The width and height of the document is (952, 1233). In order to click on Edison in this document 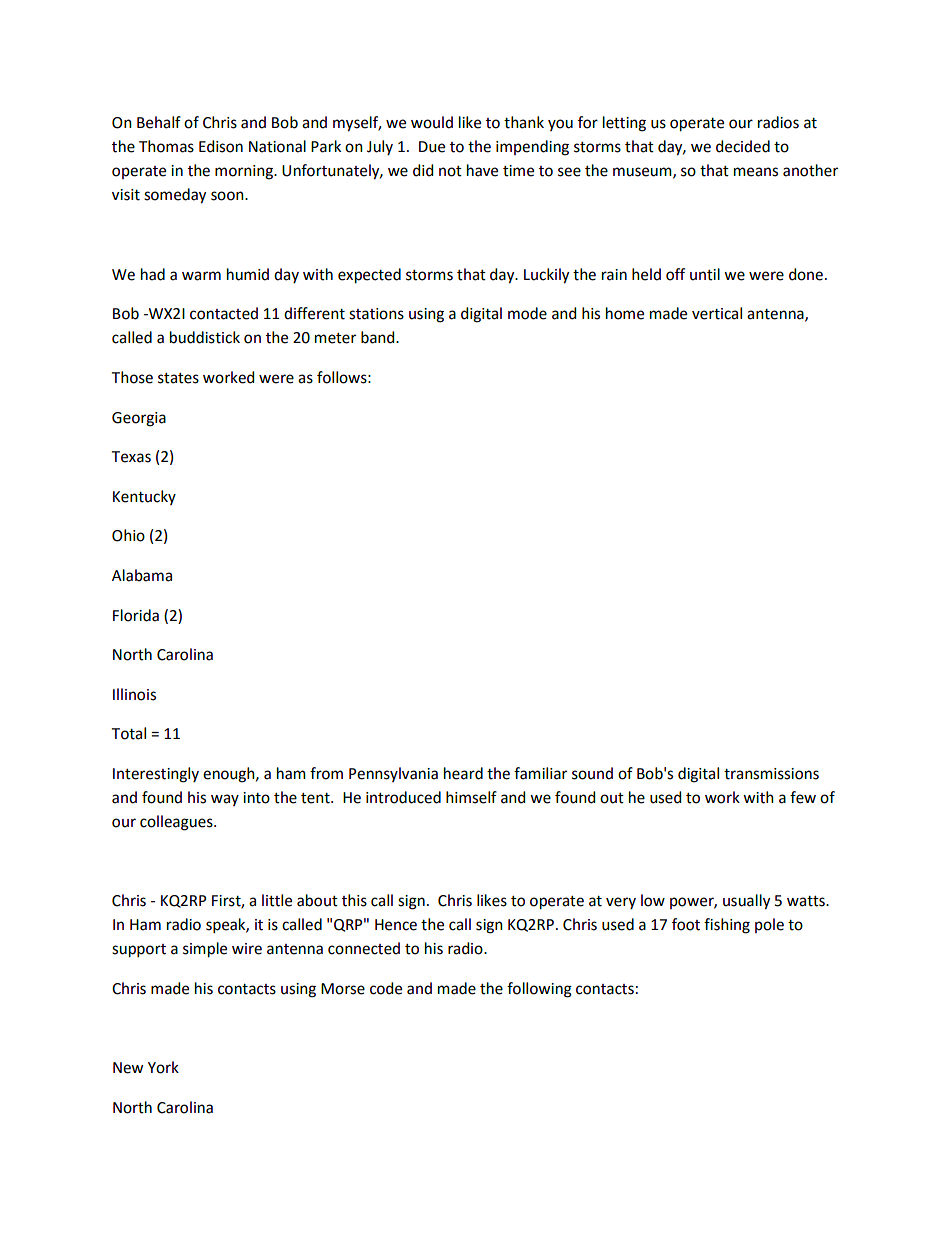, I will do `click(221, 146)`.
